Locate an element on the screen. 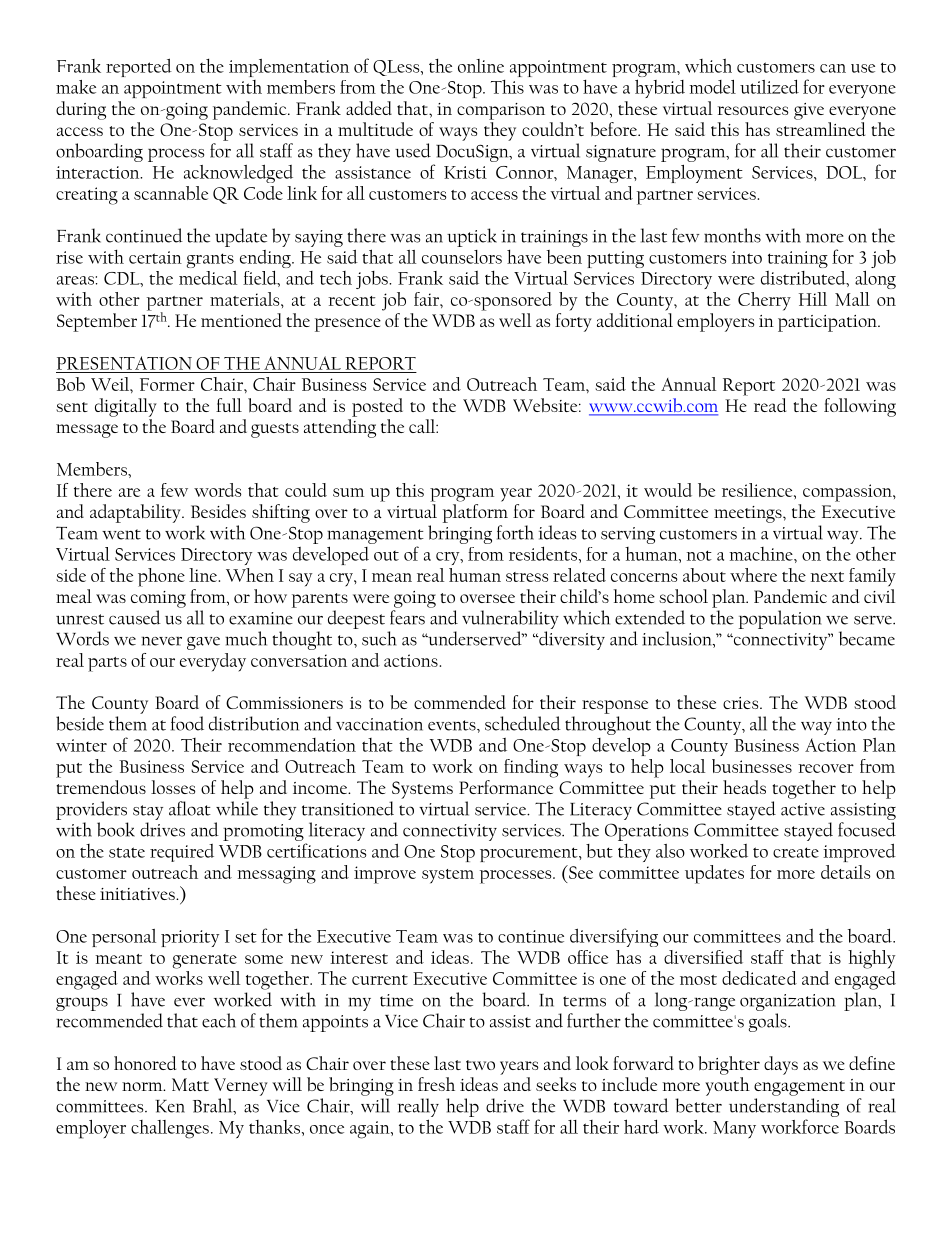  during is located at coordinates (81, 110).
